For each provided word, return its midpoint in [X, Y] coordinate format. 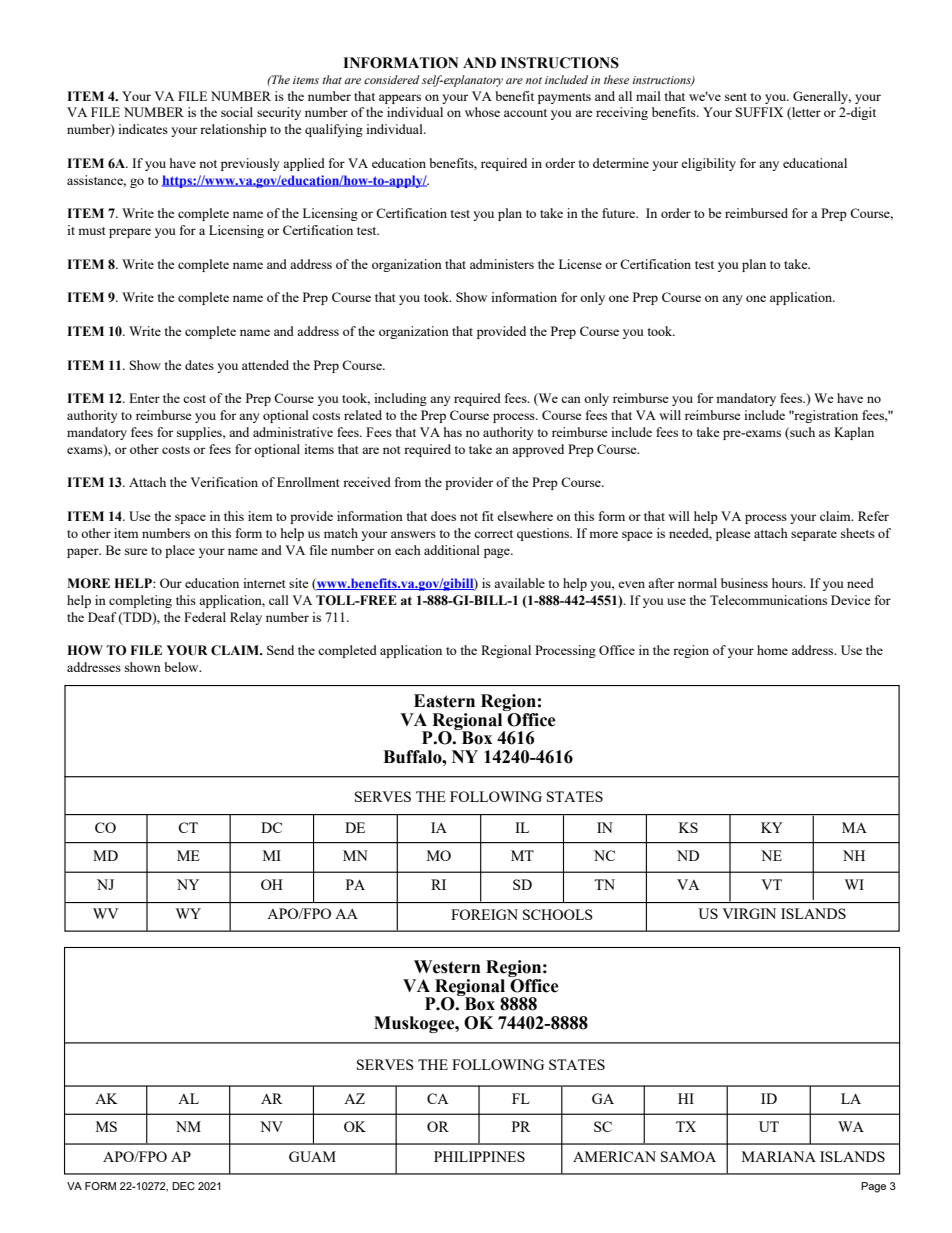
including [400, 399]
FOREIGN [484, 914]
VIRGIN [749, 913]
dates [199, 365]
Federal [205, 617]
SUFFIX [759, 112]
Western [447, 967]
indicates [143, 129]
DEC [183, 1186]
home [772, 650]
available [519, 583]
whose [482, 112]
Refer [873, 516]
